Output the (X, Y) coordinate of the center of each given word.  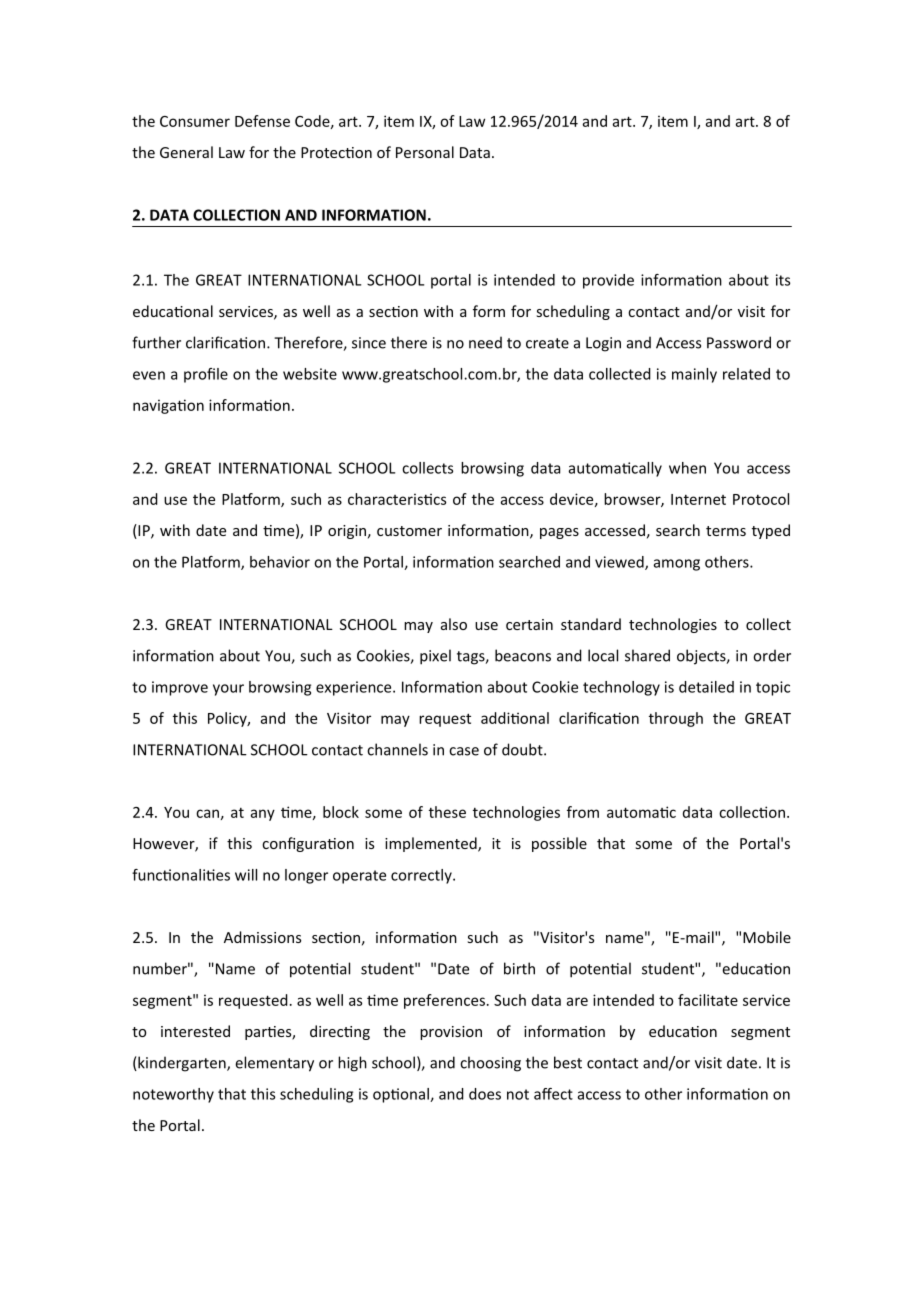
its (783, 280)
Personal (425, 152)
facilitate (708, 1000)
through (676, 719)
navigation (168, 406)
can (207, 813)
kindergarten (182, 1064)
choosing (490, 1064)
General (186, 152)
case (464, 751)
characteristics (397, 499)
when (687, 468)
